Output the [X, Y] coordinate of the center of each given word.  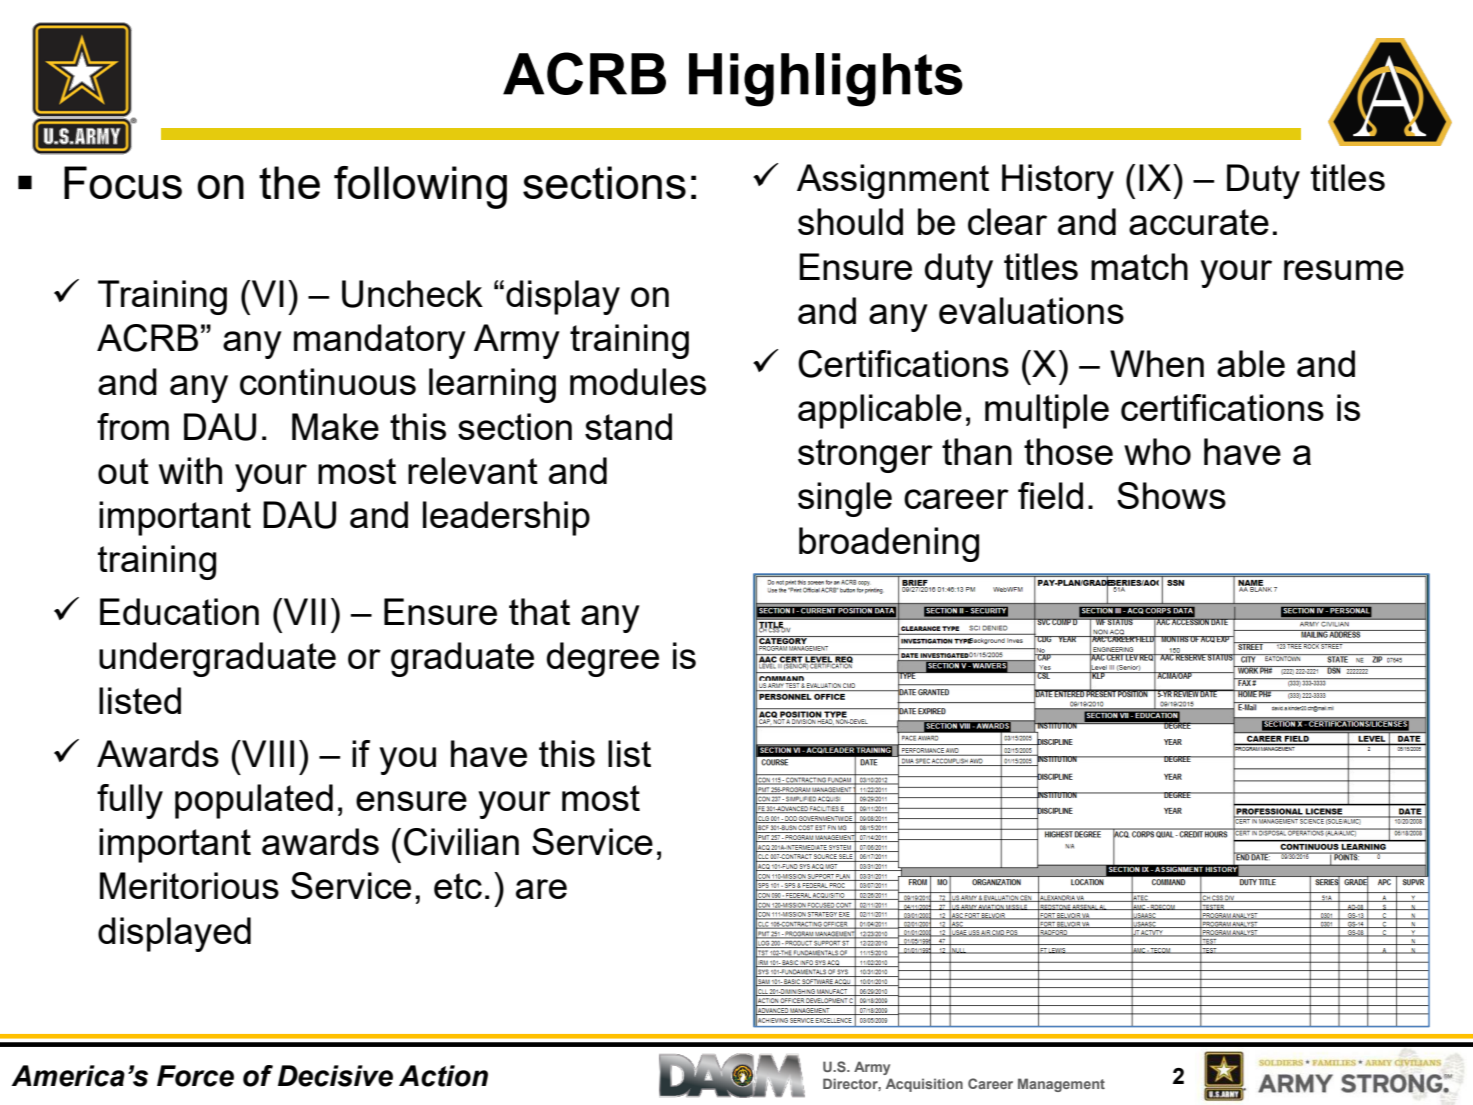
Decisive [335, 1076]
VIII [267, 753]
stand [628, 426]
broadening [889, 544]
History [1058, 181]
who [1157, 451]
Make [335, 426]
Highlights [826, 80]
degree [603, 659]
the [289, 182]
